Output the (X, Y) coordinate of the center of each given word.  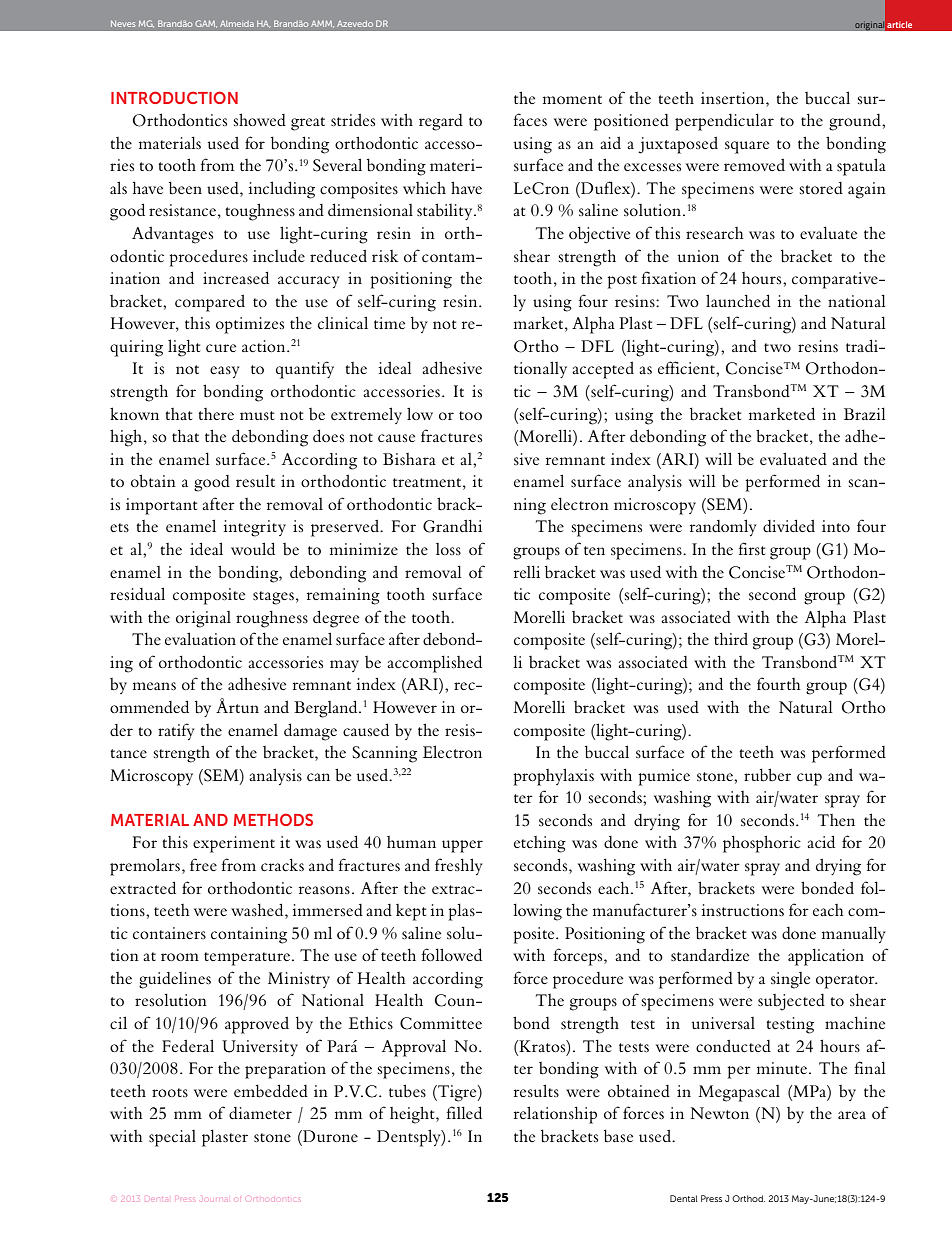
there (216, 414)
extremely (366, 415)
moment (572, 99)
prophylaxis (553, 777)
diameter (260, 1113)
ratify (176, 731)
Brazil (864, 413)
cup (809, 779)
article (899, 24)
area (852, 1115)
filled (464, 1112)
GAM (206, 24)
